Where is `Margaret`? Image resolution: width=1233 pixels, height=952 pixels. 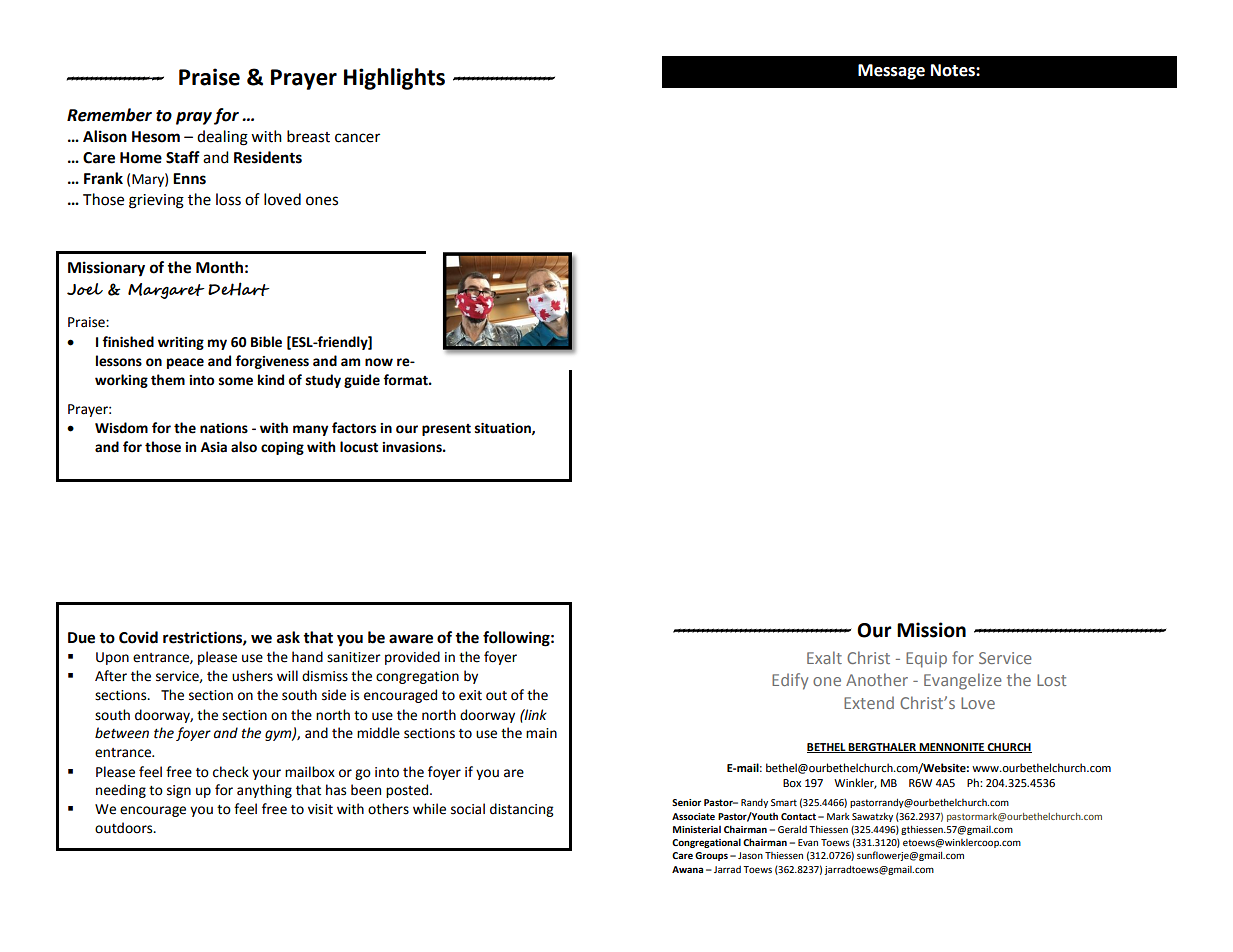
Margaret is located at coordinates (166, 291).
